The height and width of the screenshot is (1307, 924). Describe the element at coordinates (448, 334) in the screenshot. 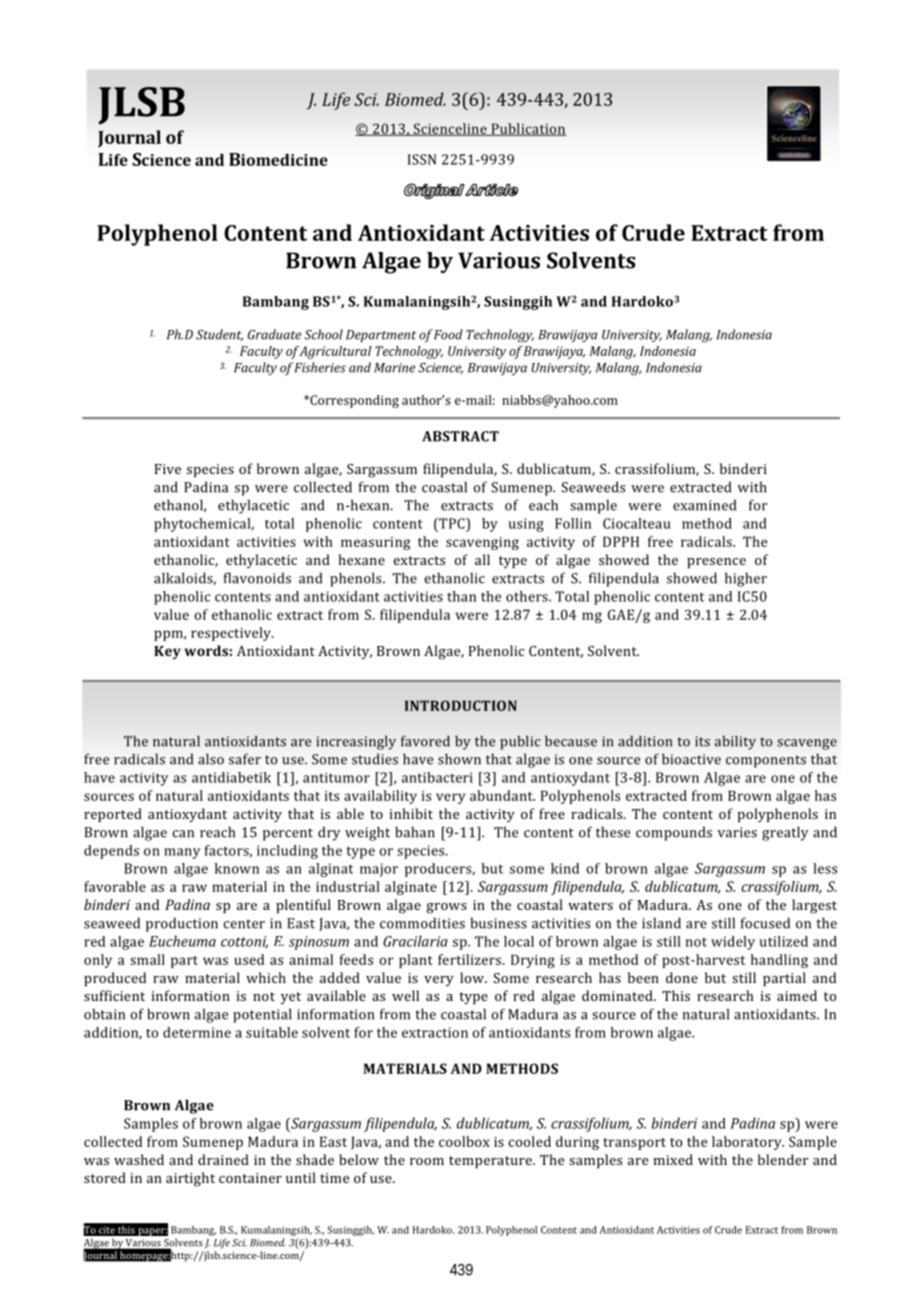

I see `Food` at that location.
